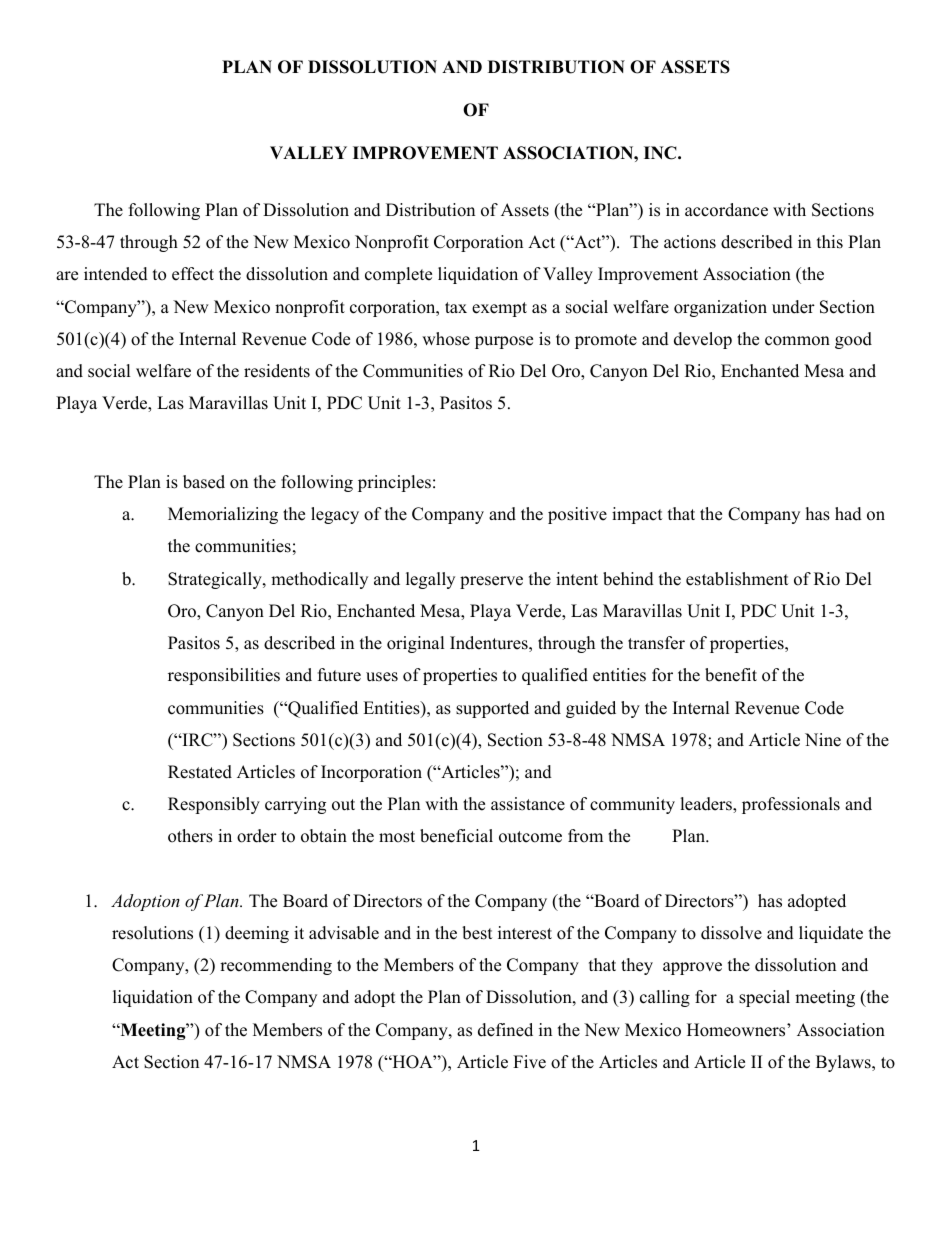  I want to click on effect, so click(193, 274).
